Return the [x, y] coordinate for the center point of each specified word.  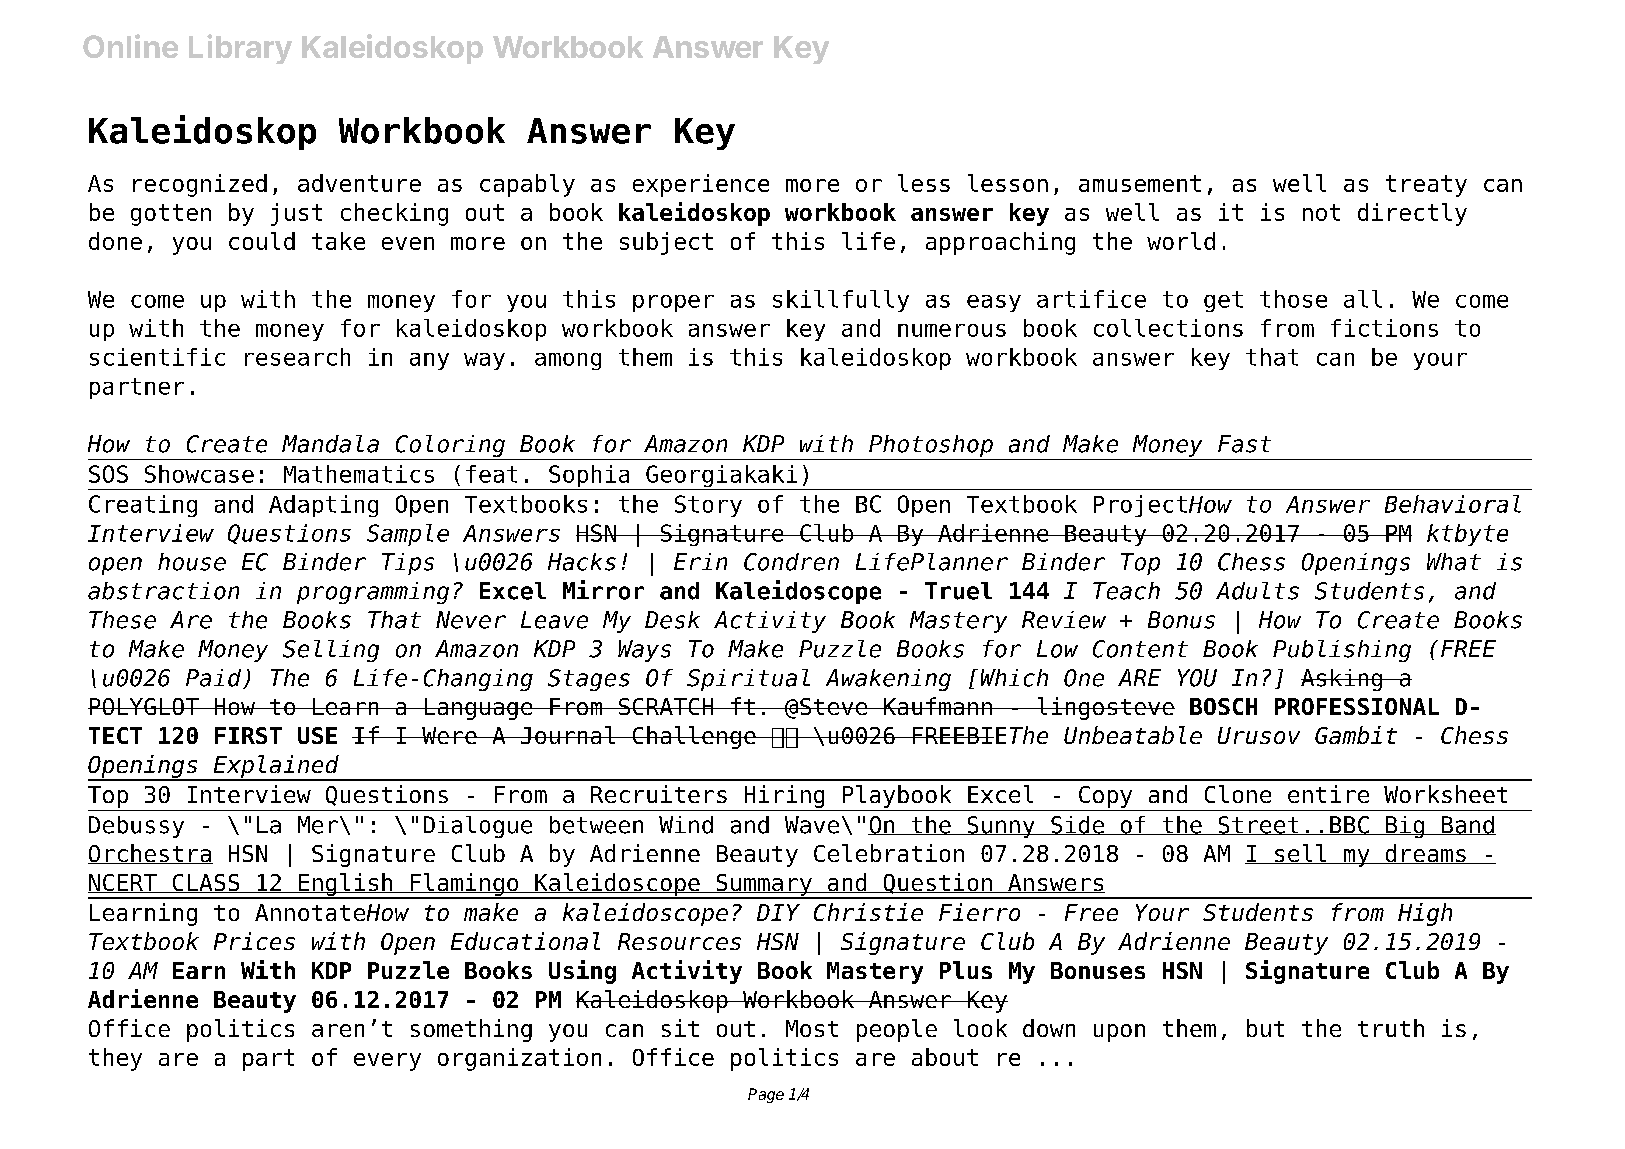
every [387, 1062]
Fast [1244, 444]
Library [240, 49]
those [1293, 299]
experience [701, 185]
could [262, 241]
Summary [764, 886]
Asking [1343, 680]
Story [708, 506]
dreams [1425, 854]
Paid [215, 679]
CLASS [206, 883]
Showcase [199, 474]
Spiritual [748, 680]
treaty [1426, 186]
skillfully [841, 301]
